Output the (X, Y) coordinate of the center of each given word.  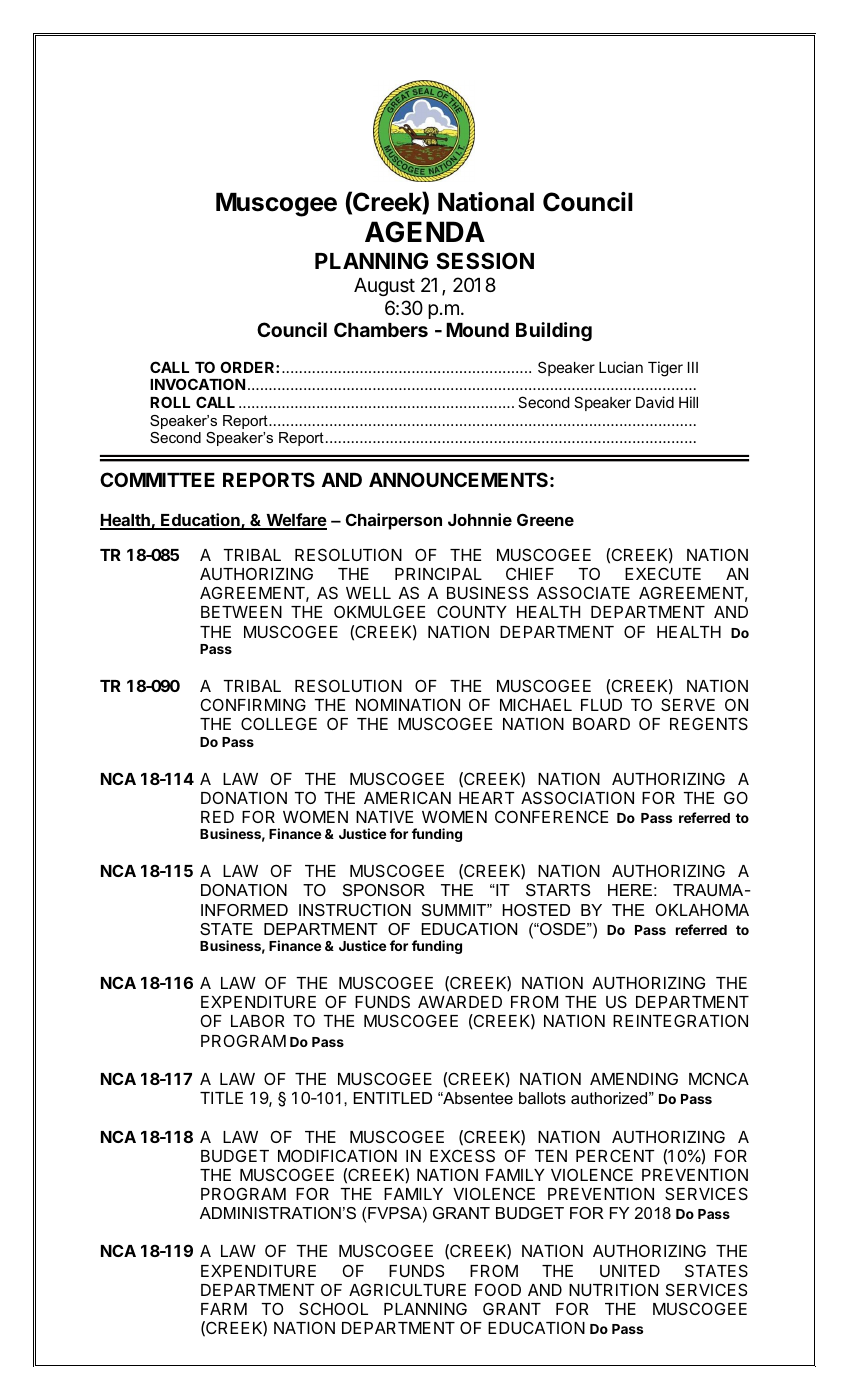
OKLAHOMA (702, 909)
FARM (224, 1309)
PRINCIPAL (438, 573)
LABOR (257, 1020)
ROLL (170, 402)
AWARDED (460, 1002)
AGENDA (425, 232)
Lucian (621, 367)
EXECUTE (663, 573)
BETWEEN (241, 612)
